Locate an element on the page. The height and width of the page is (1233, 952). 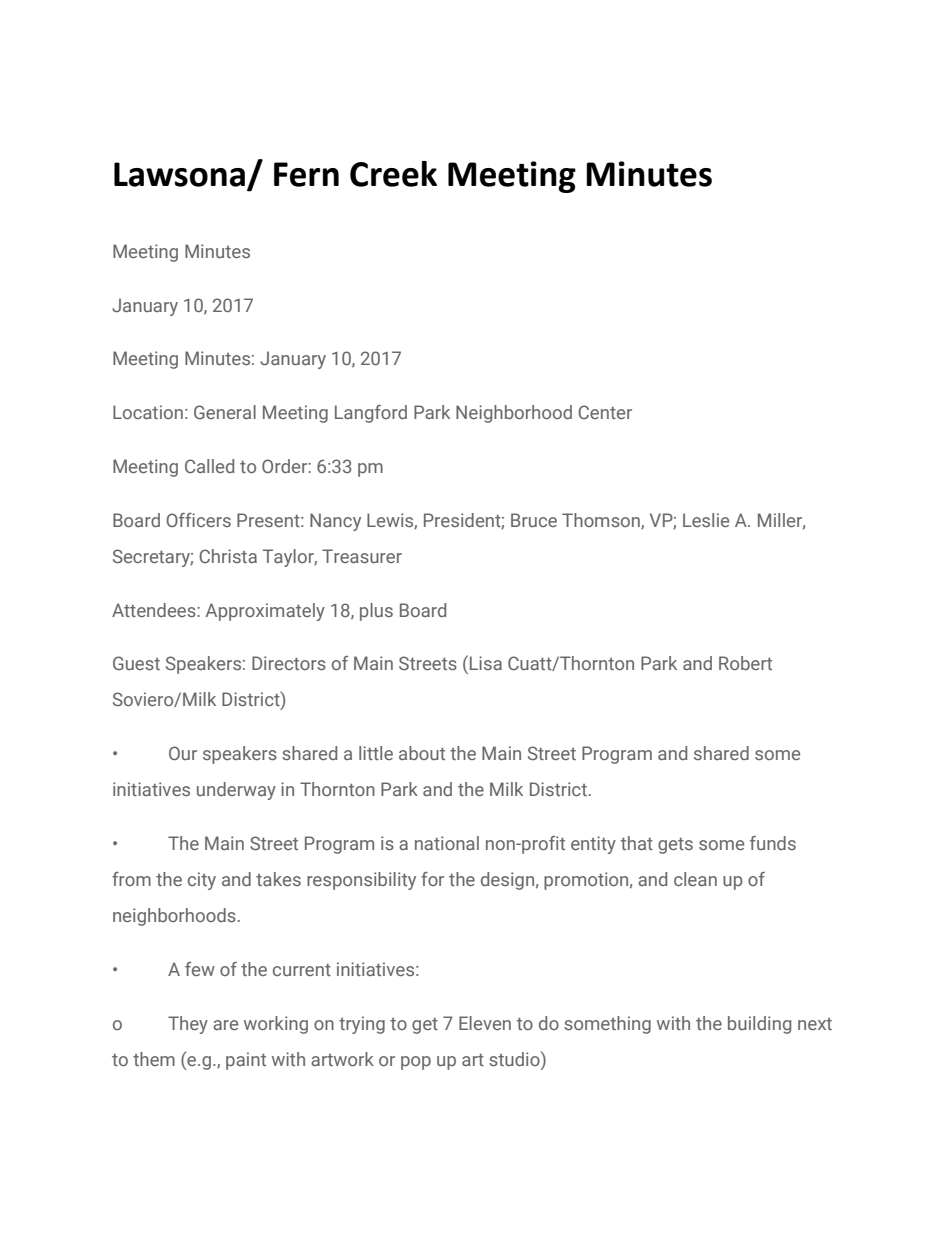
Fern is located at coordinates (306, 174).
